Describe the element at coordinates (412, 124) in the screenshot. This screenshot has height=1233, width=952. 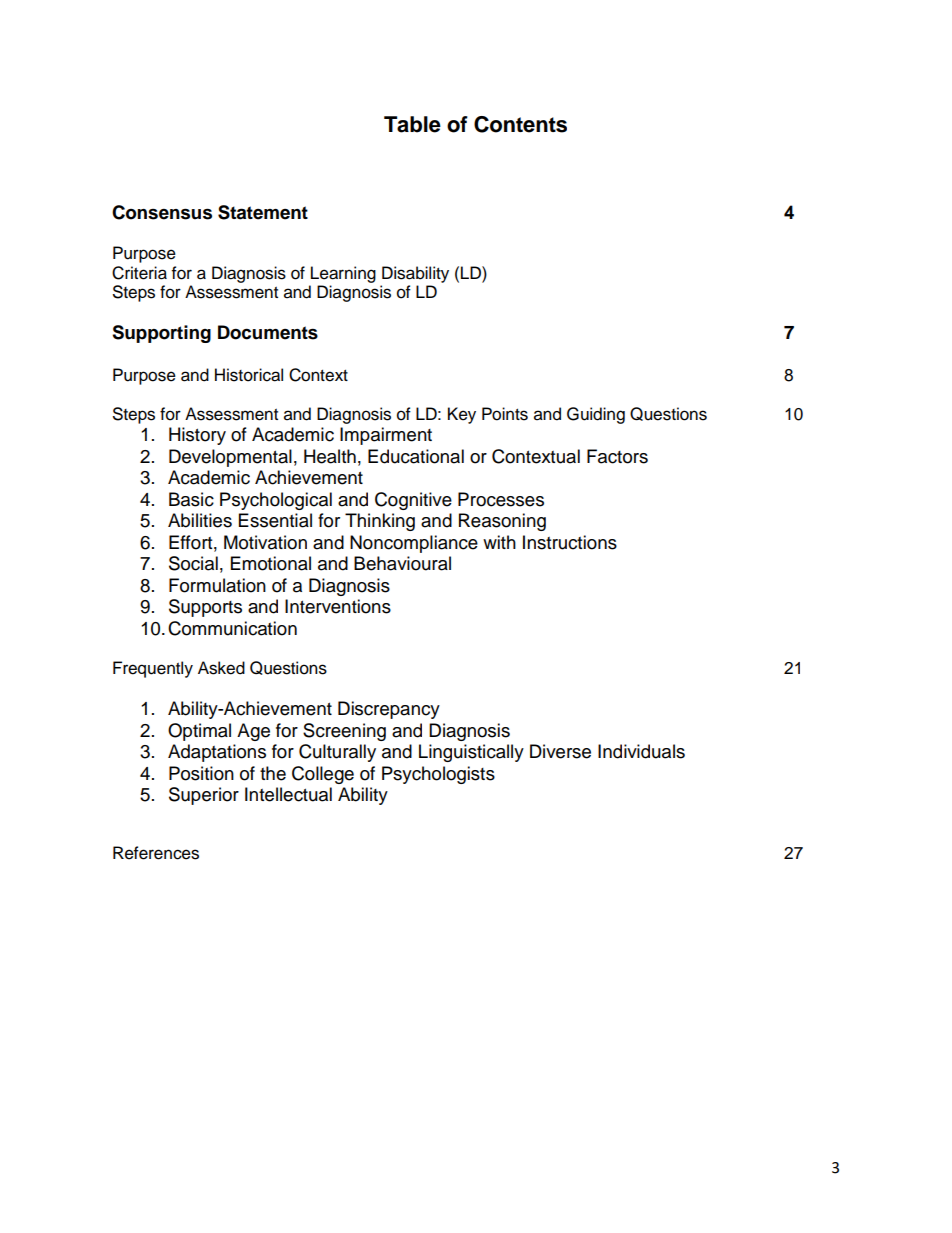
I see `Table` at that location.
